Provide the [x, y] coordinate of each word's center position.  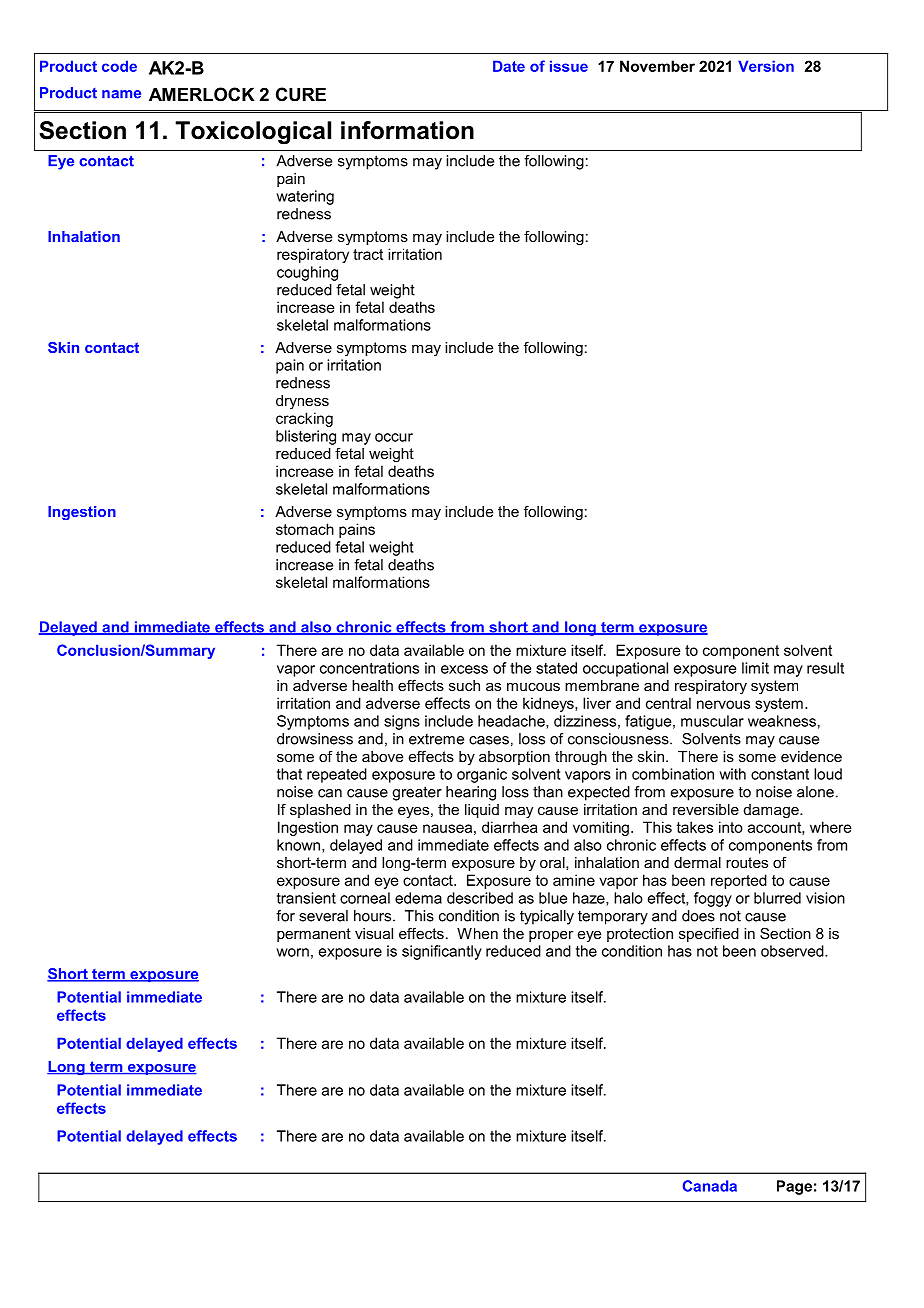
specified [709, 934]
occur [394, 437]
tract [368, 254]
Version [766, 66]
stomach [305, 529]
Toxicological [253, 132]
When [477, 933]
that [289, 774]
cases [489, 740]
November [657, 66]
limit [755, 668]
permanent [314, 935]
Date [509, 66]
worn [292, 952]
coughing [307, 273]
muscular [712, 721]
